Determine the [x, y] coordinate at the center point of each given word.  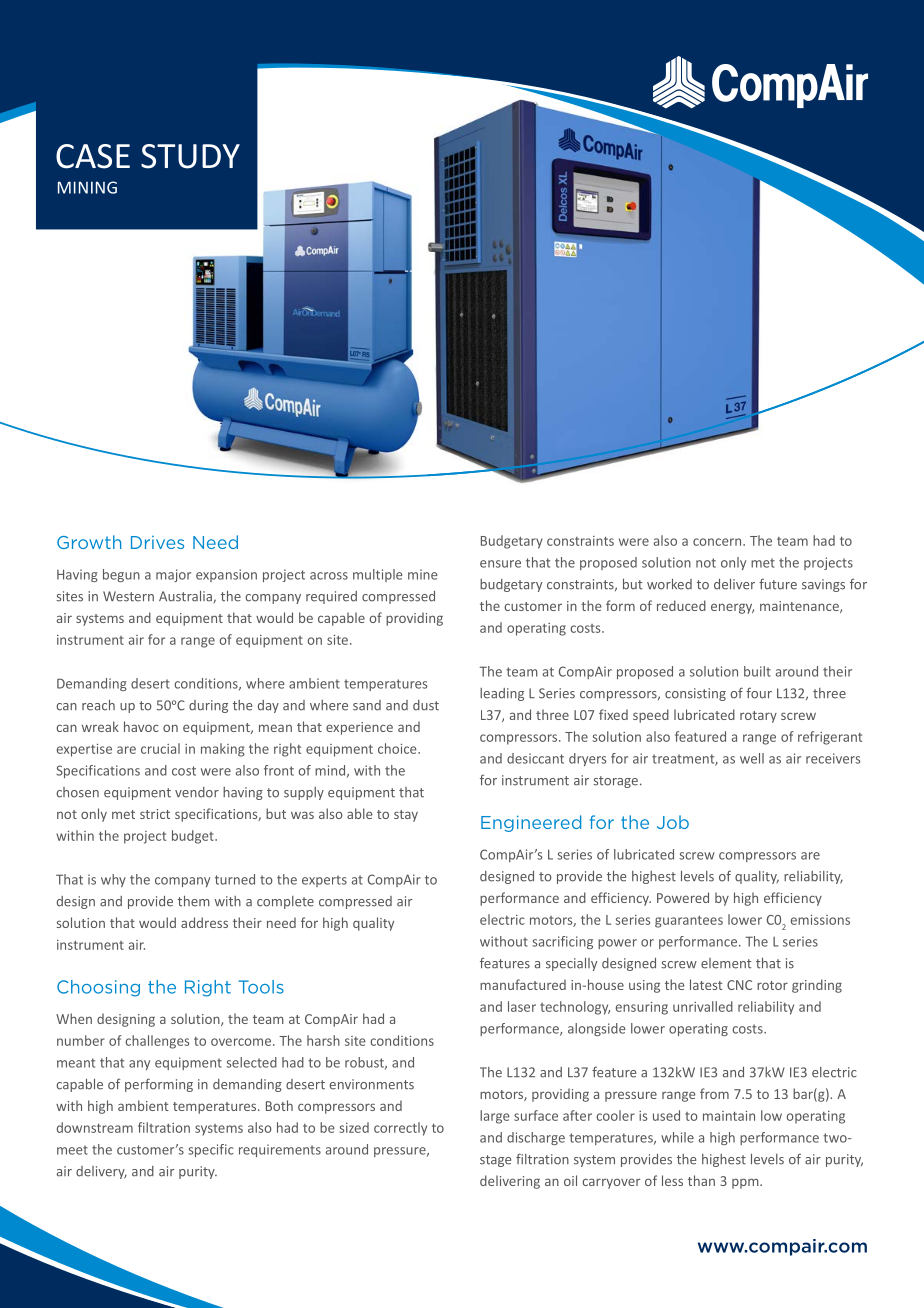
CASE [93, 156]
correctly [400, 1129]
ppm [746, 1183]
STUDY [190, 156]
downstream [95, 1127]
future [778, 584]
